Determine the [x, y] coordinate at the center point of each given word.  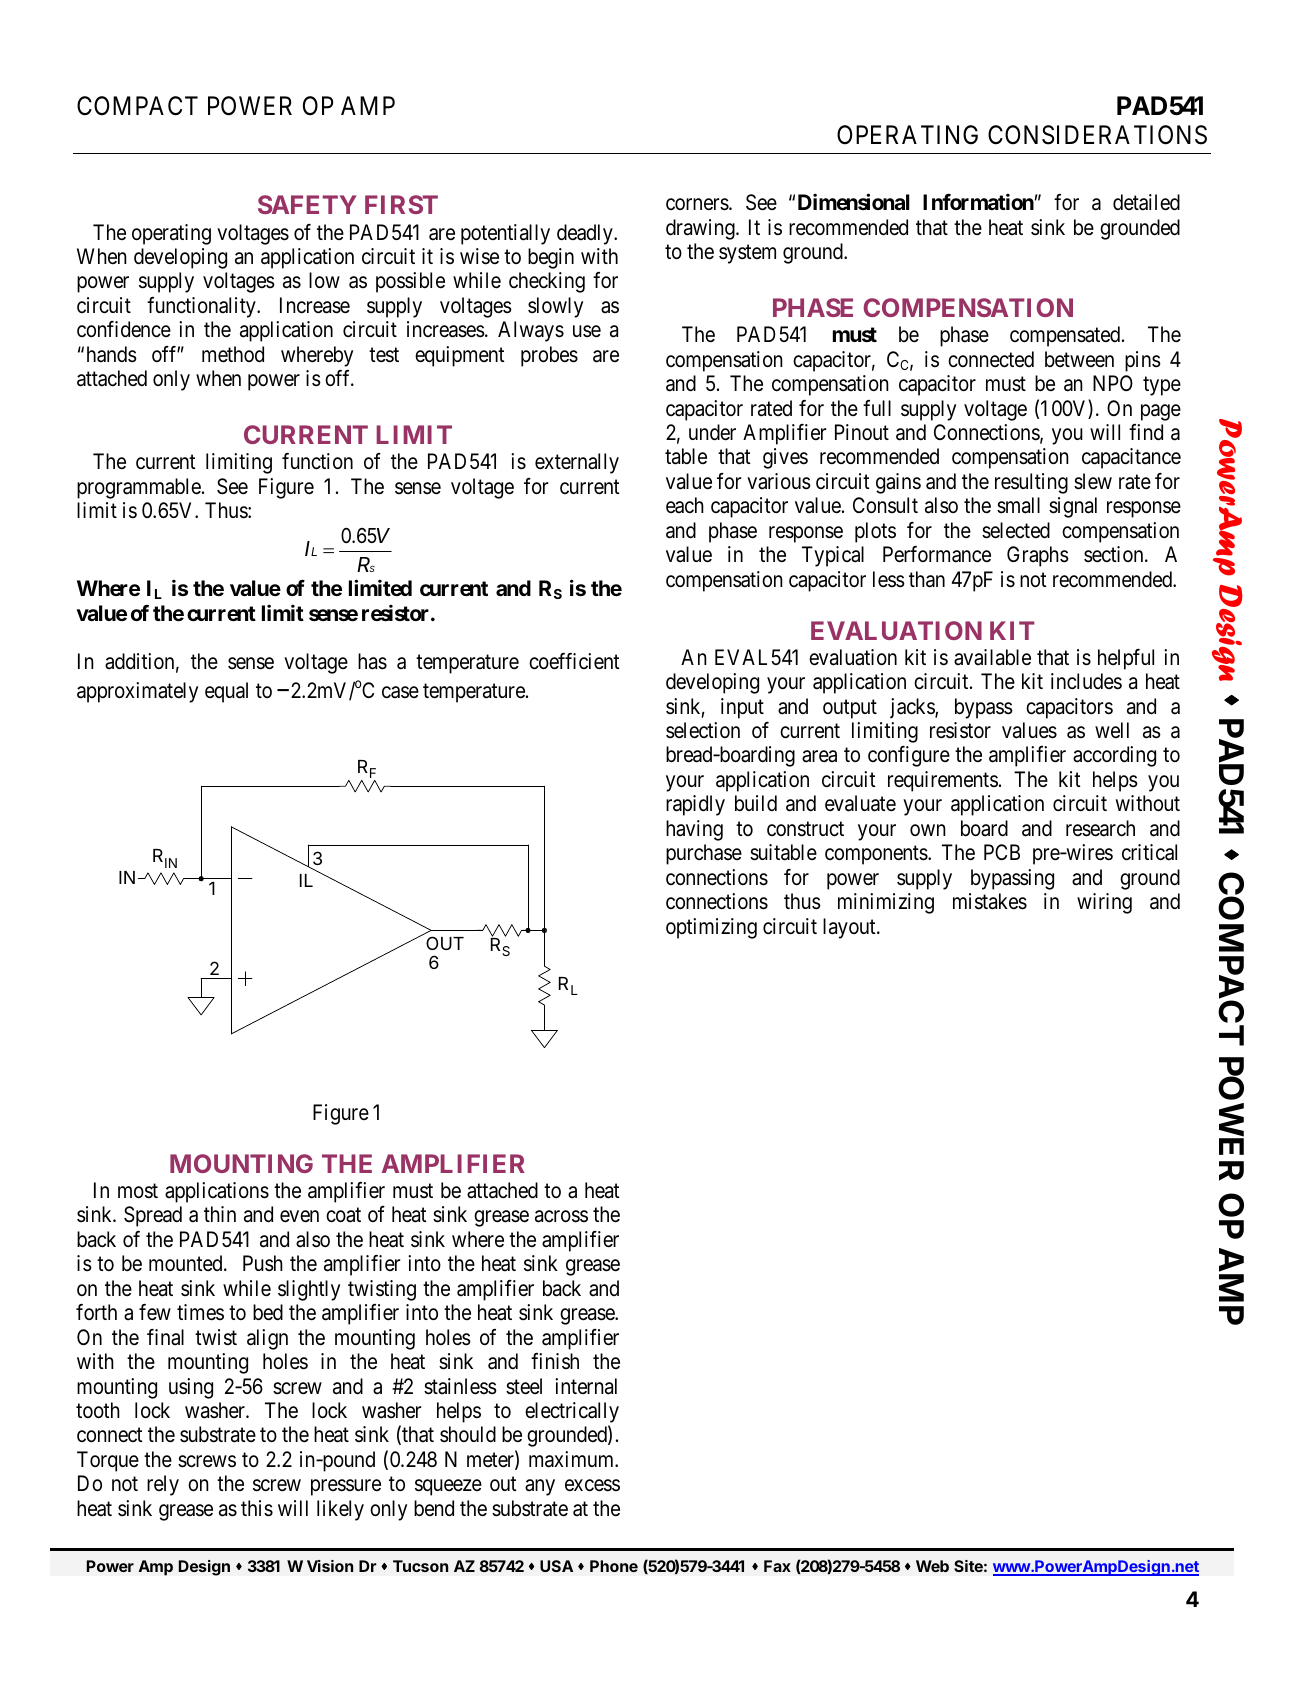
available [992, 657]
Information [978, 202]
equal [226, 692]
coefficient [574, 661]
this [257, 1508]
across [561, 1217]
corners [698, 205]
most [138, 1191]
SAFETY [307, 204]
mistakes [990, 901]
